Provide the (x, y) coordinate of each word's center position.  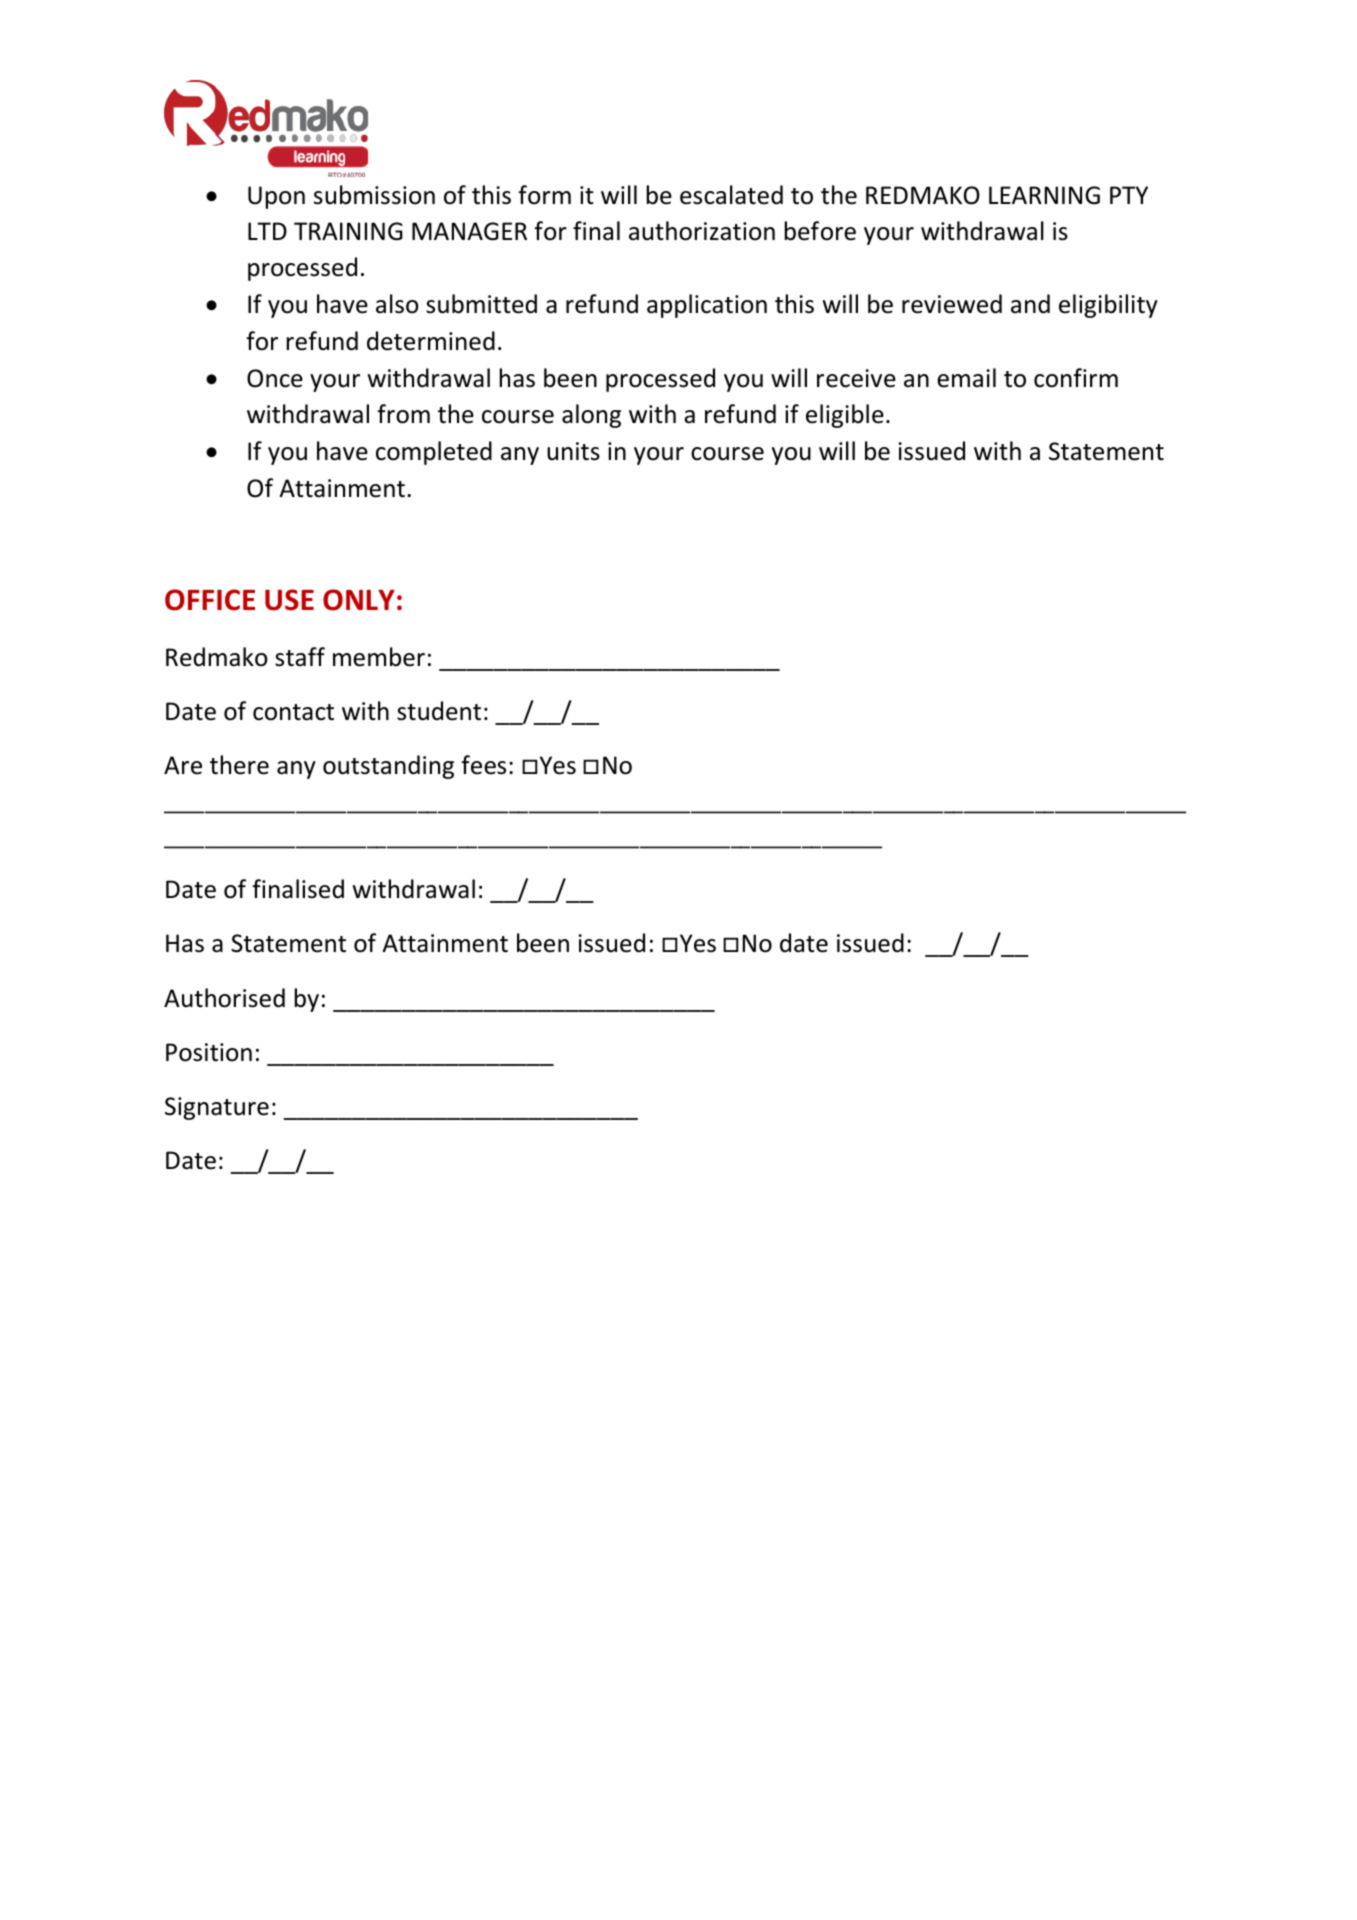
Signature (217, 1108)
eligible (845, 416)
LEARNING (1044, 195)
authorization (702, 231)
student (439, 711)
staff (300, 657)
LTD (267, 231)
